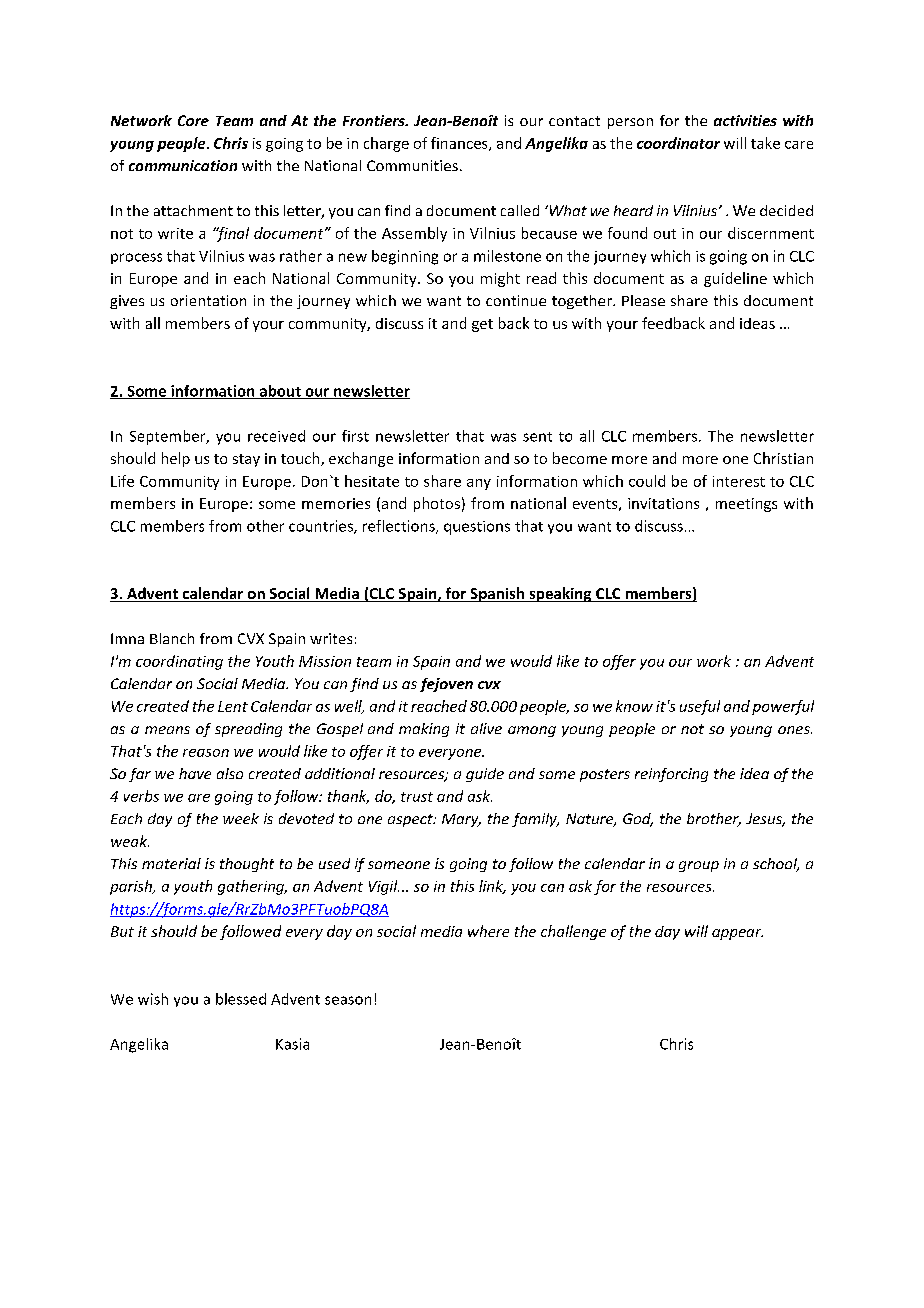  What do you see at coordinates (172, 638) in the page?
I see `Blanch` at bounding box center [172, 638].
